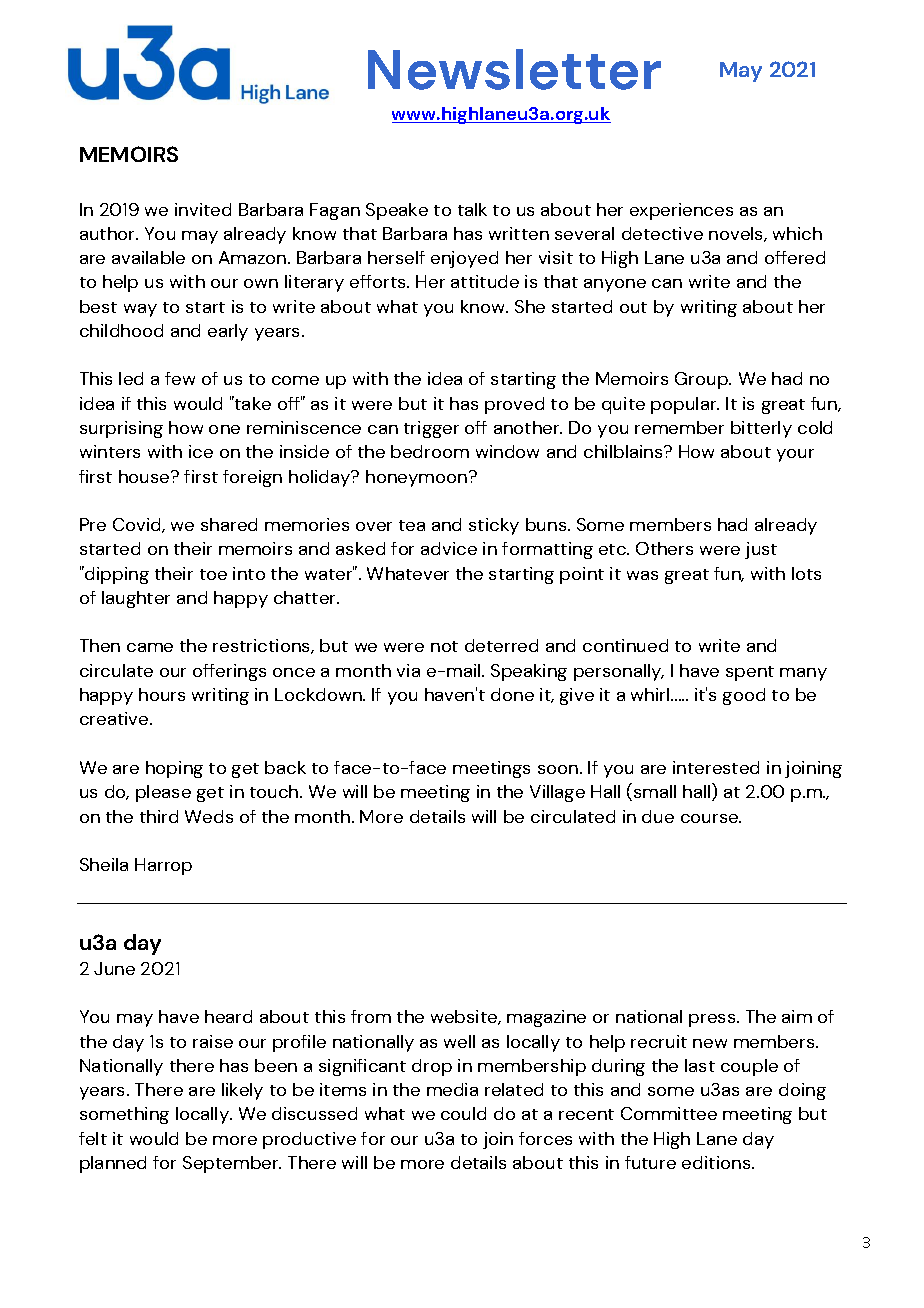 Image resolution: width=924 pixels, height=1308 pixels. I want to click on laughter, so click(136, 599).
